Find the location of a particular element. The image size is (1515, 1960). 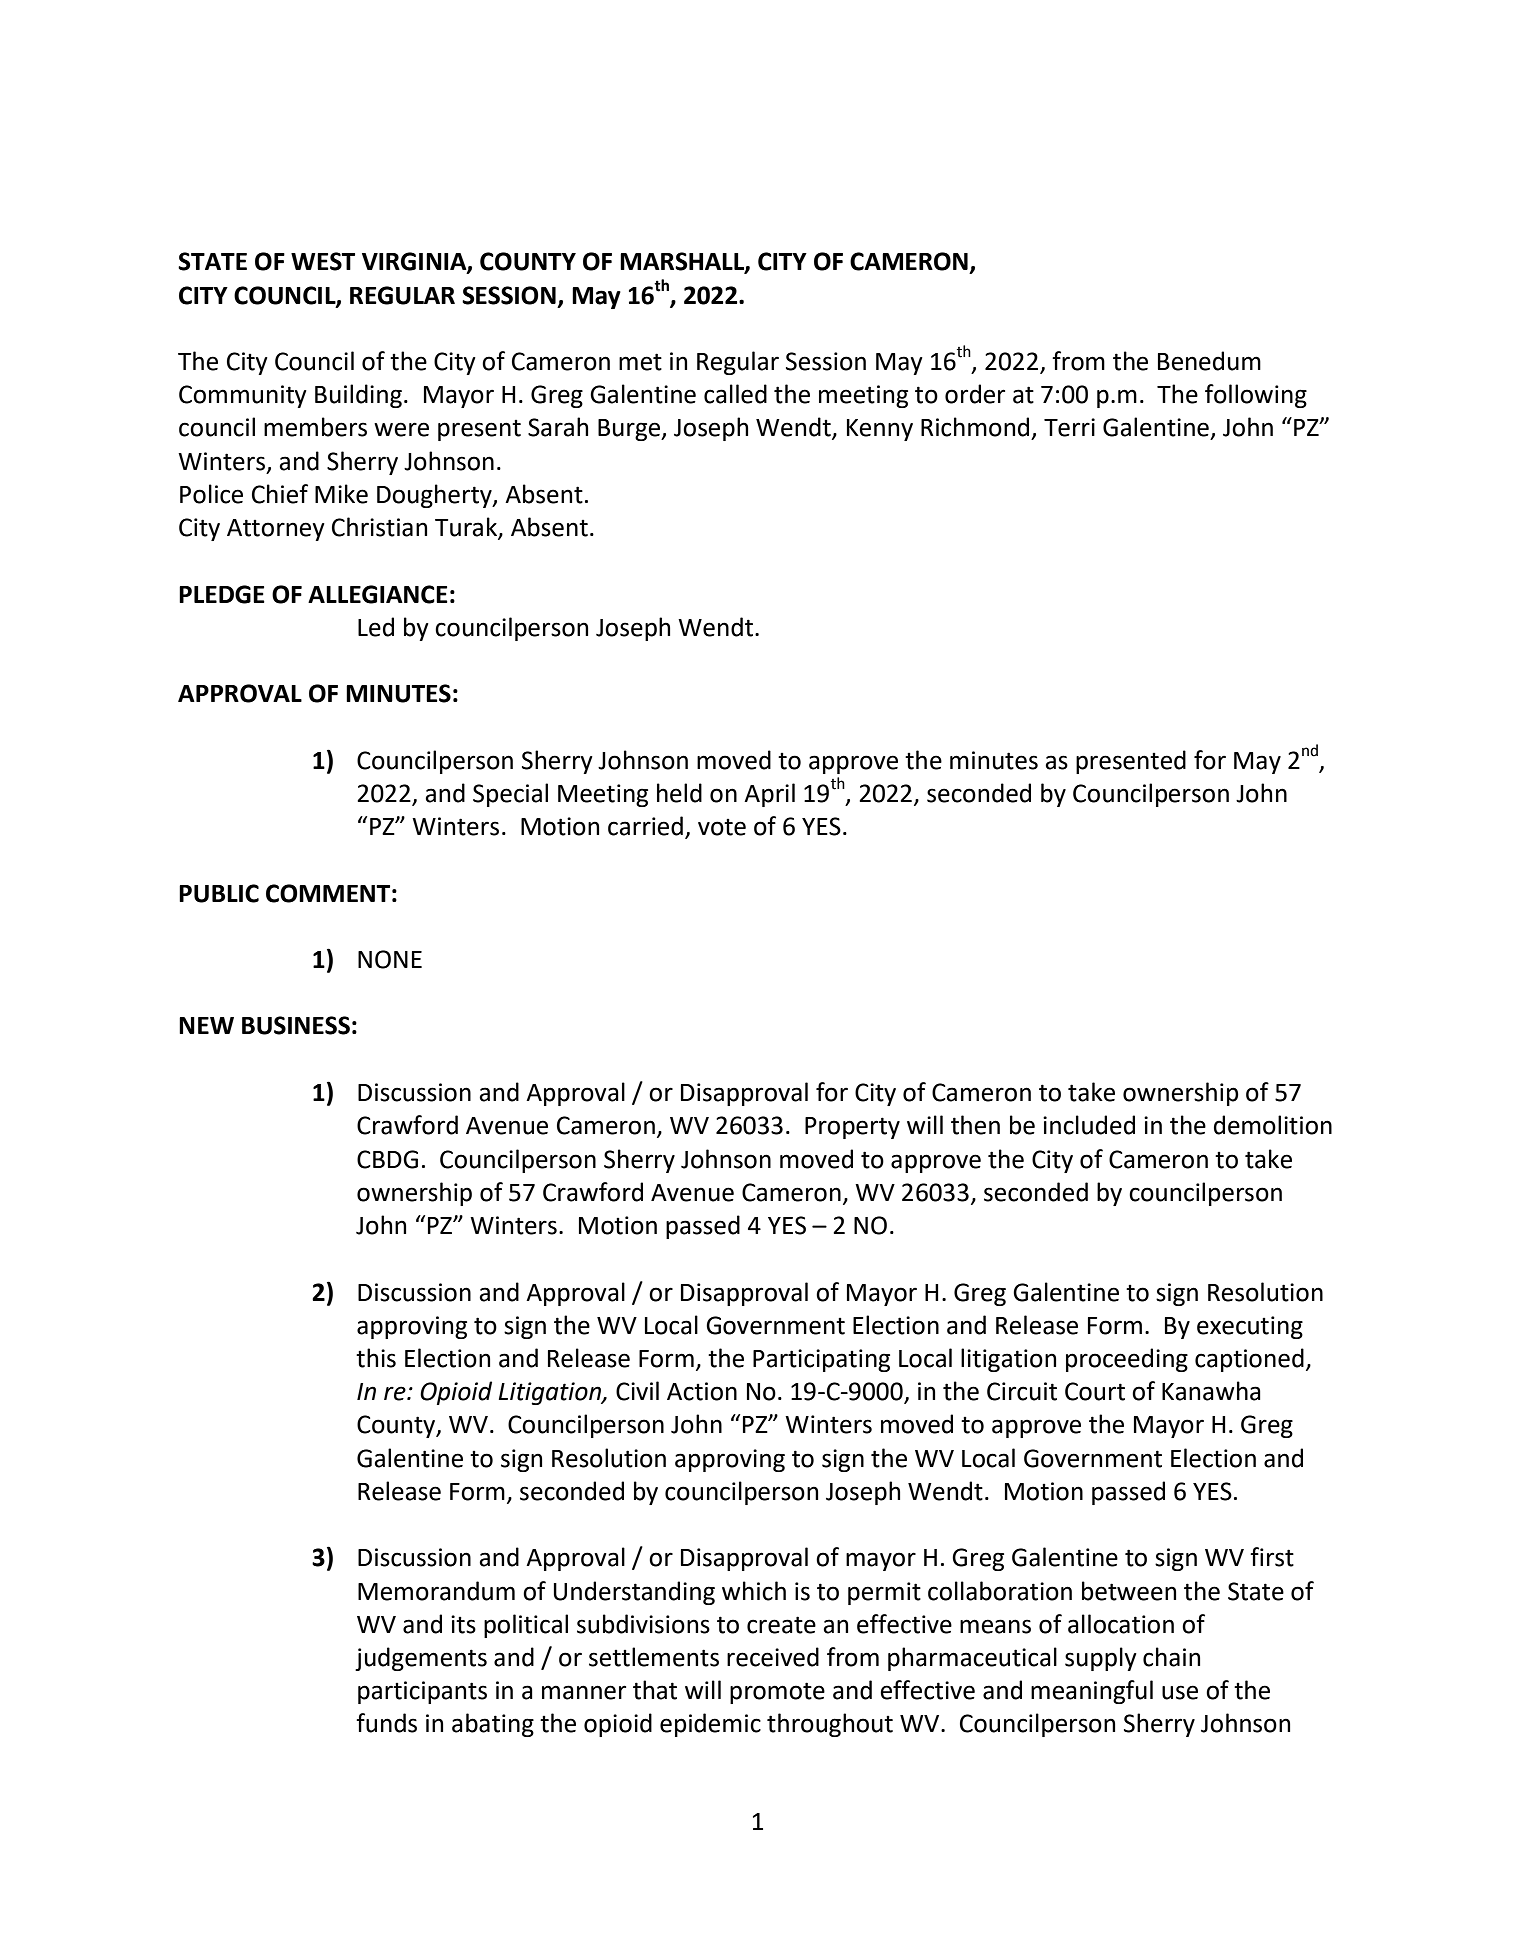

WEST is located at coordinates (323, 261).
